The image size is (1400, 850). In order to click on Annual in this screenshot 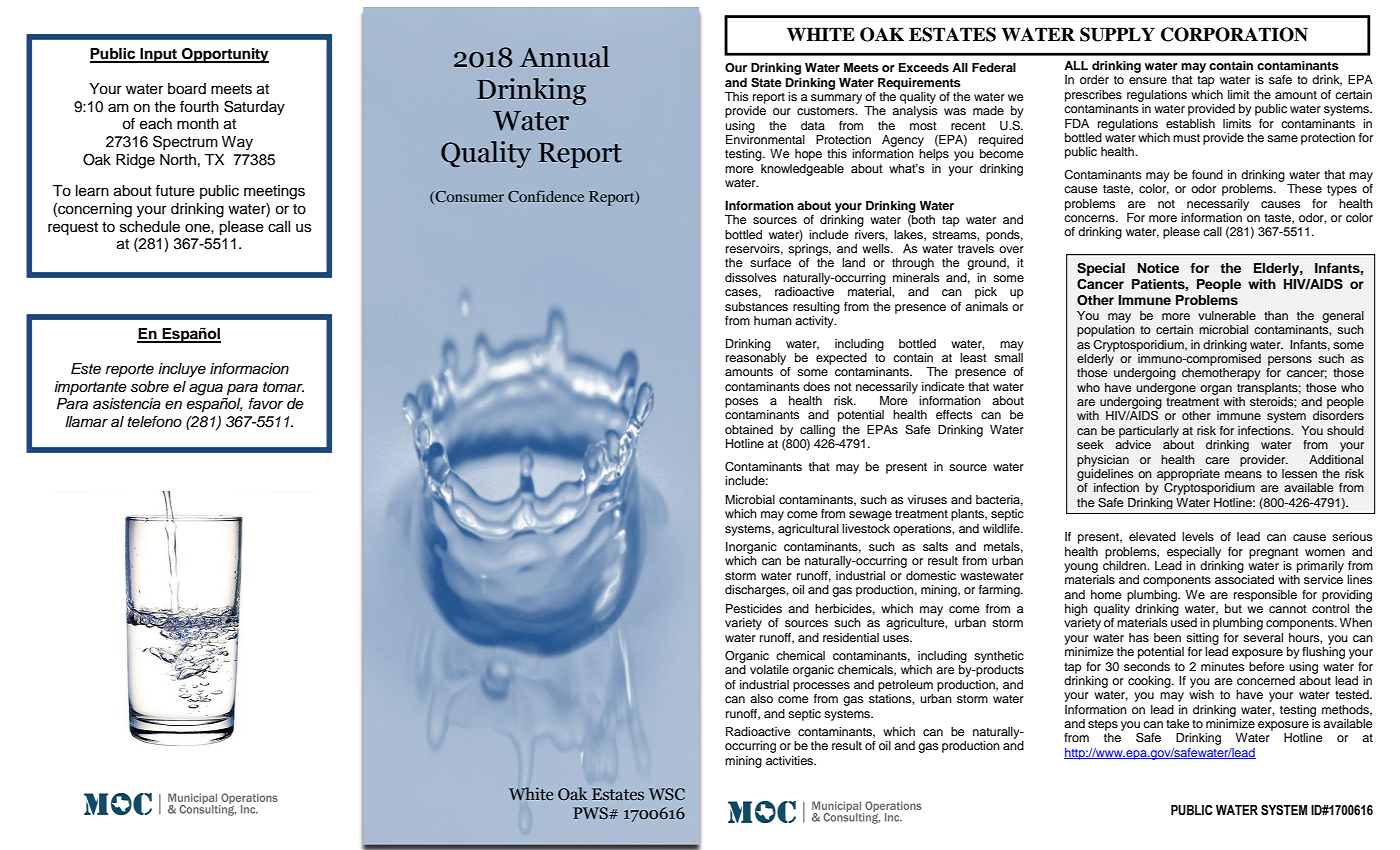, I will do `click(564, 57)`.
